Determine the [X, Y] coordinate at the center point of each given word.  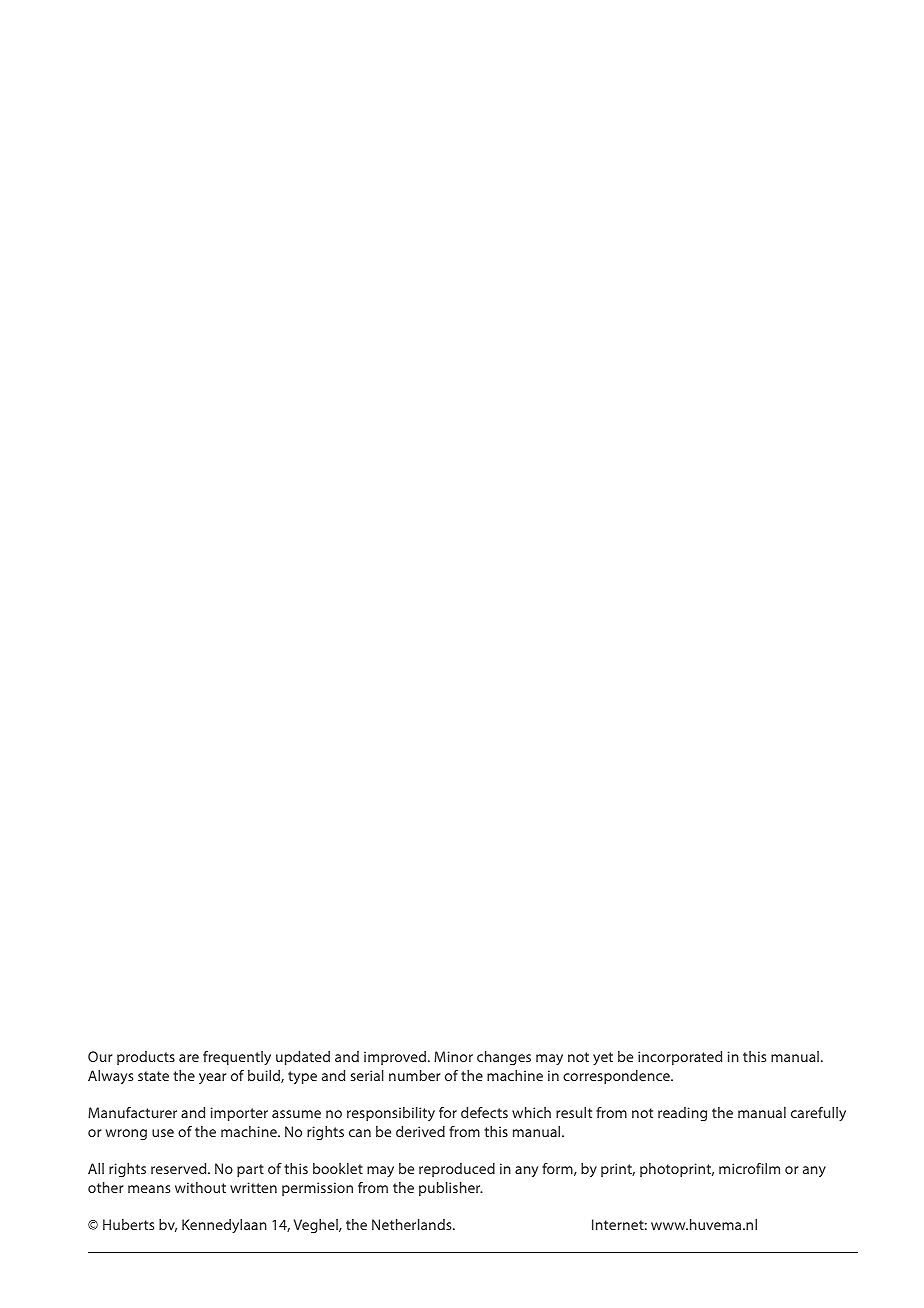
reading [682, 1114]
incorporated [680, 1058]
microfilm [749, 1168]
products [146, 1058]
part [250, 1170]
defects [484, 1112]
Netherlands [413, 1224]
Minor [453, 1056]
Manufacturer [132, 1112]
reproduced [457, 1170]
